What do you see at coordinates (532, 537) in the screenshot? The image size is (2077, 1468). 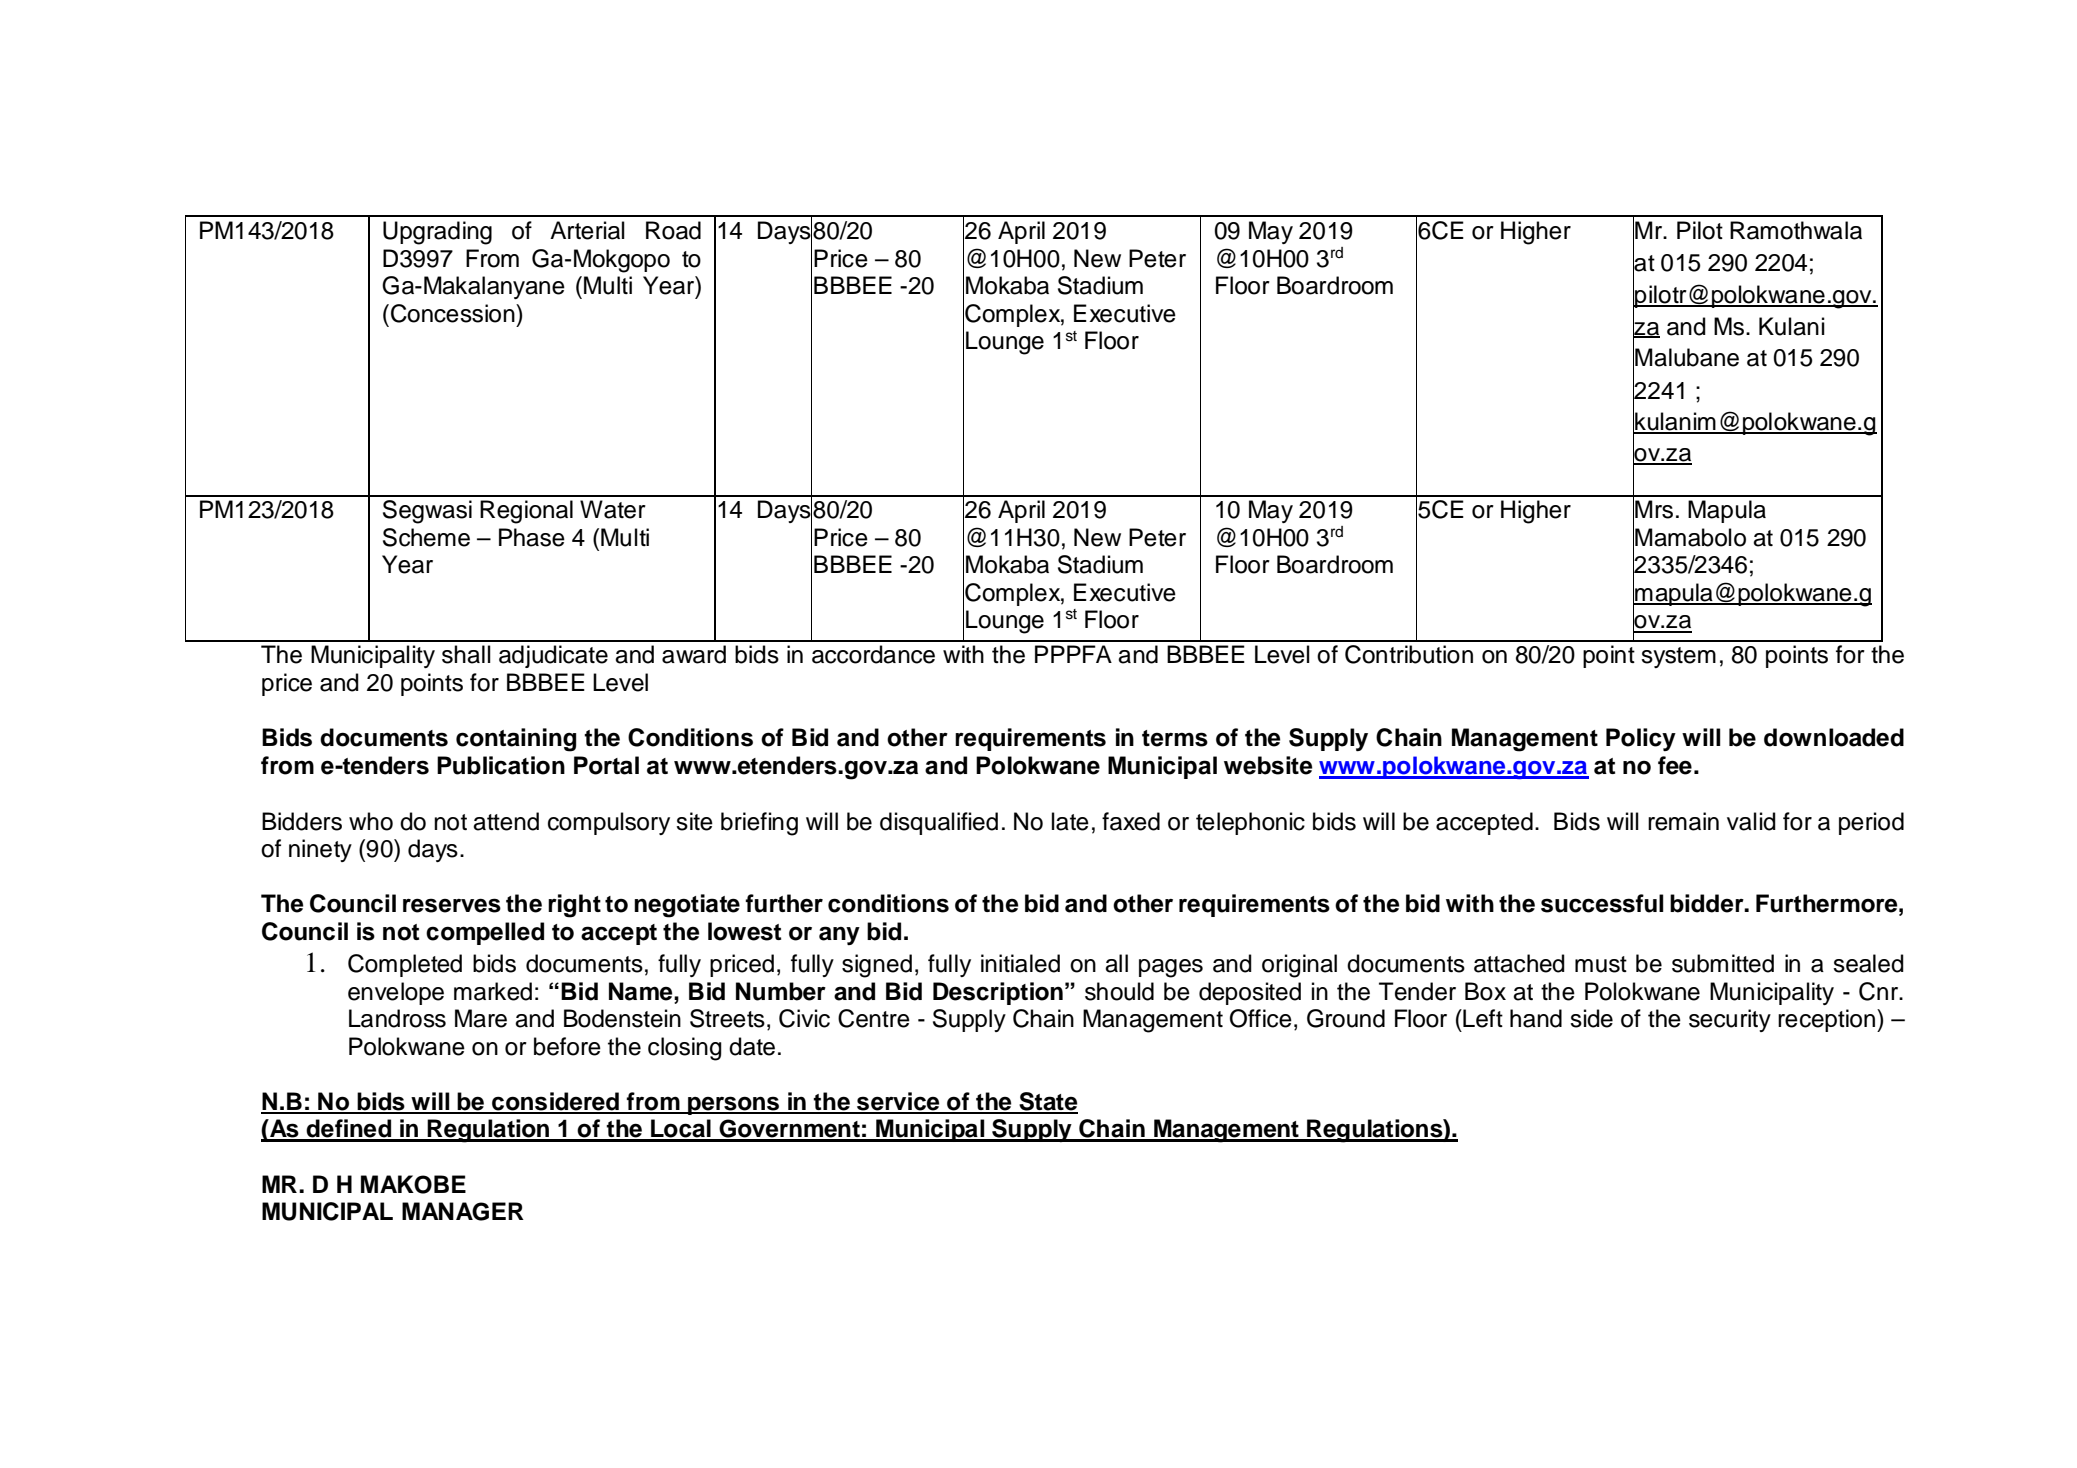 I see `Phase` at bounding box center [532, 537].
